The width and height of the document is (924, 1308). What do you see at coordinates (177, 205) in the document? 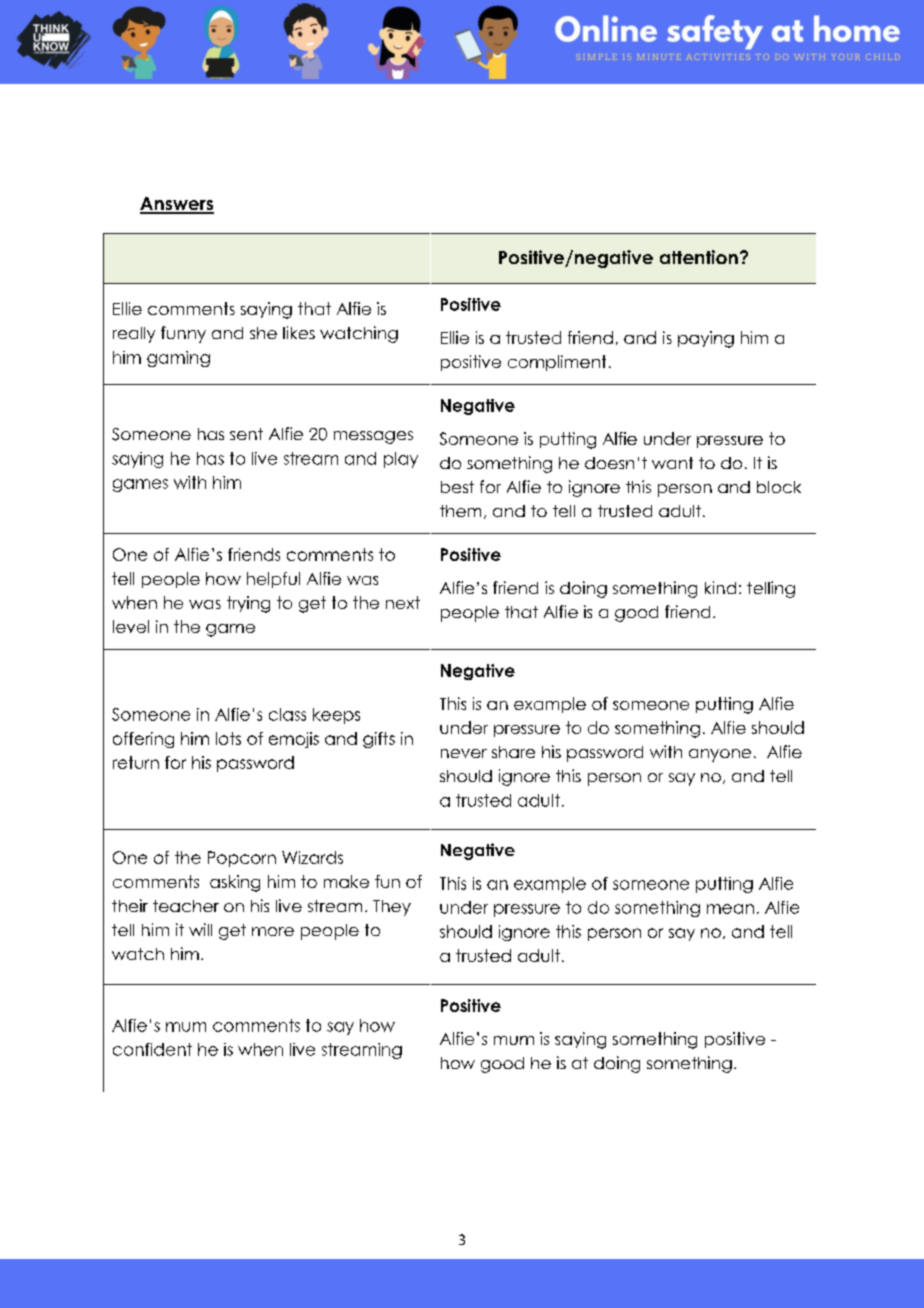
I see `Answers` at bounding box center [177, 205].
